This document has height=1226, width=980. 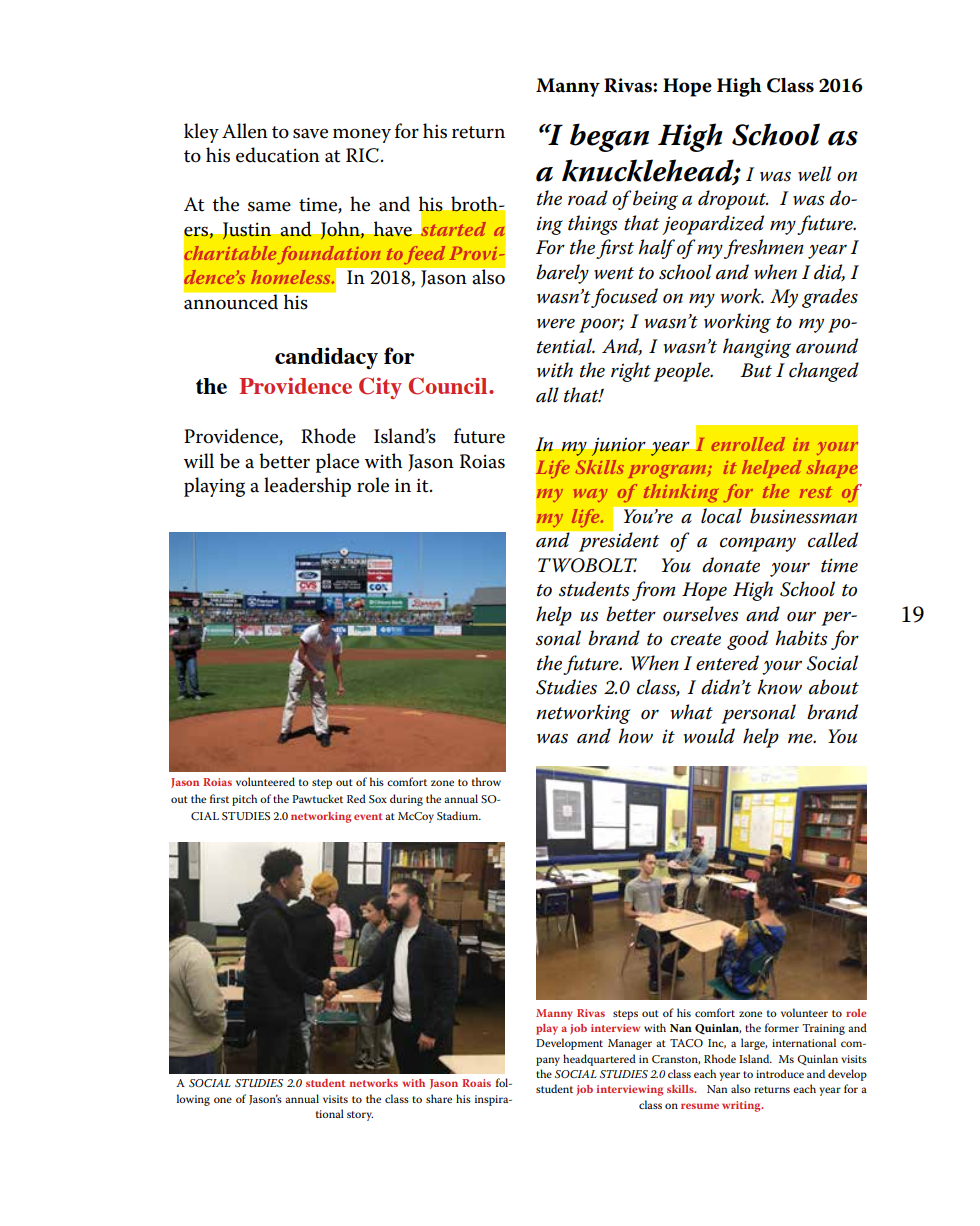 I want to click on dropout, so click(x=733, y=200).
